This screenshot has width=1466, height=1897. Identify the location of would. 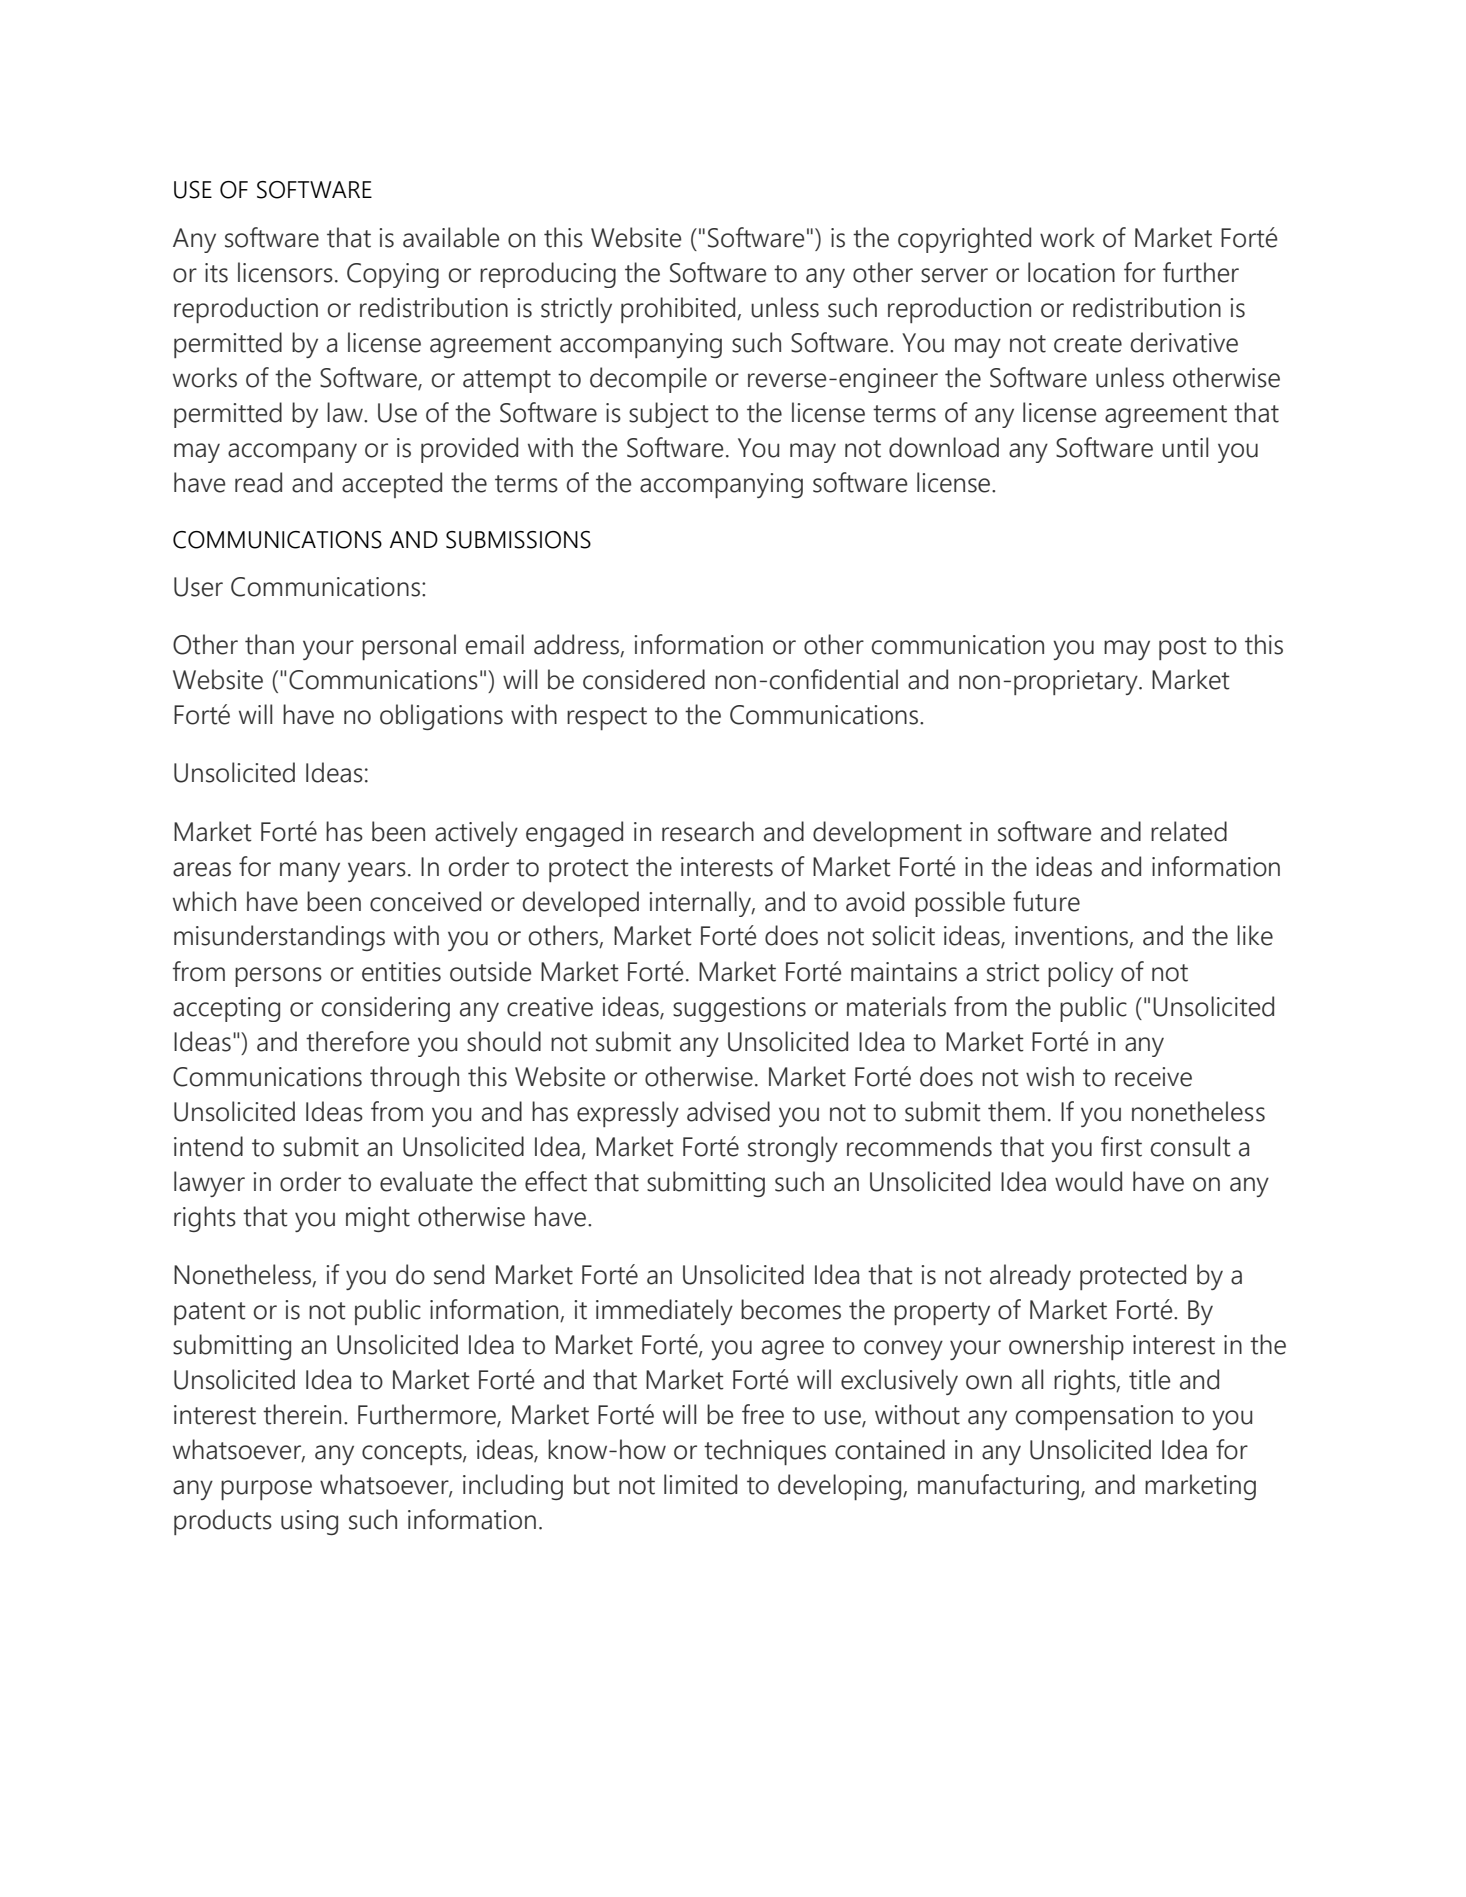
(1088, 1181).
